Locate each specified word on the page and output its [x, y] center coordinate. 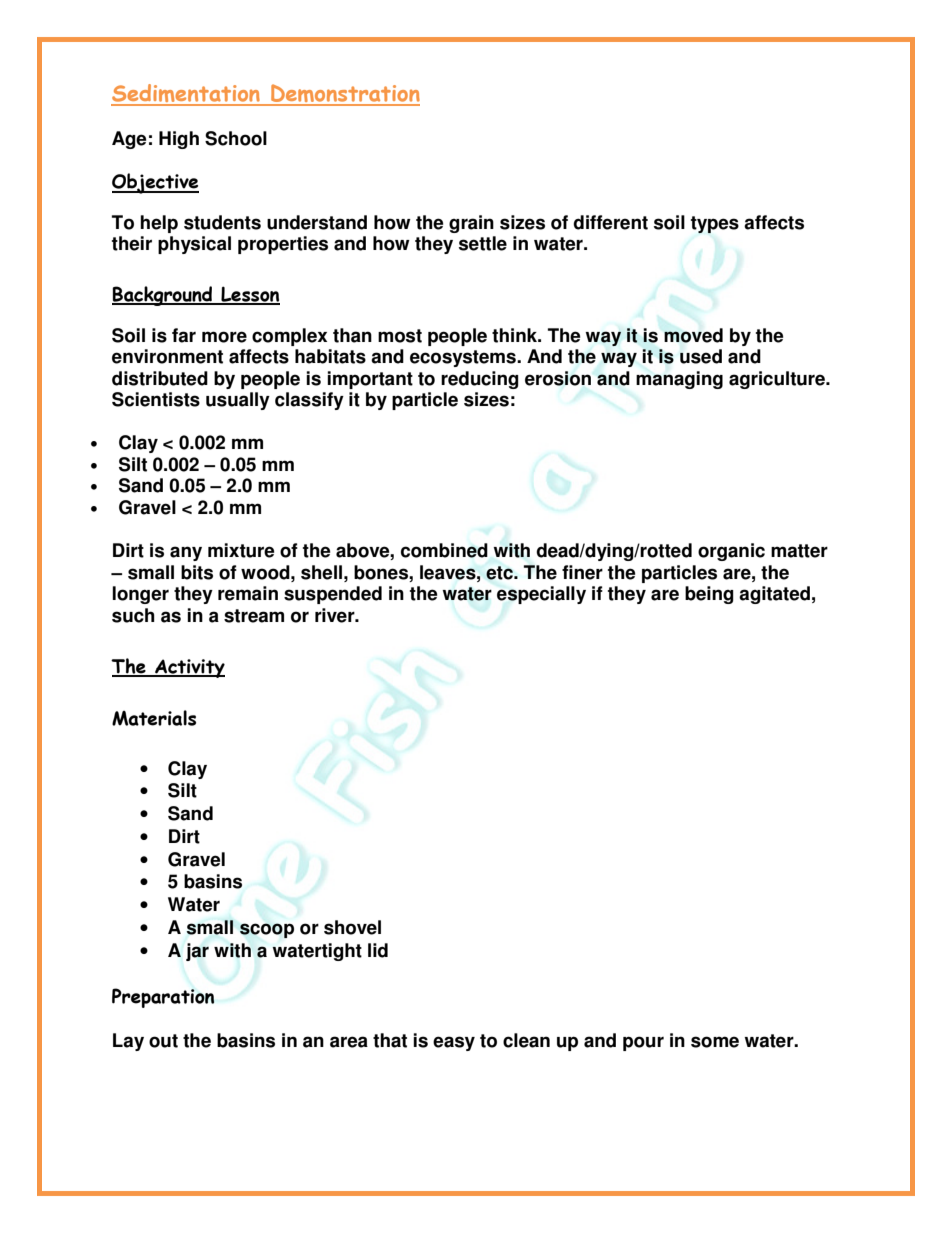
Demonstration [344, 94]
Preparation [163, 998]
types [715, 224]
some [715, 1042]
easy [454, 1043]
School [236, 138]
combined [444, 550]
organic [731, 552]
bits [197, 572]
